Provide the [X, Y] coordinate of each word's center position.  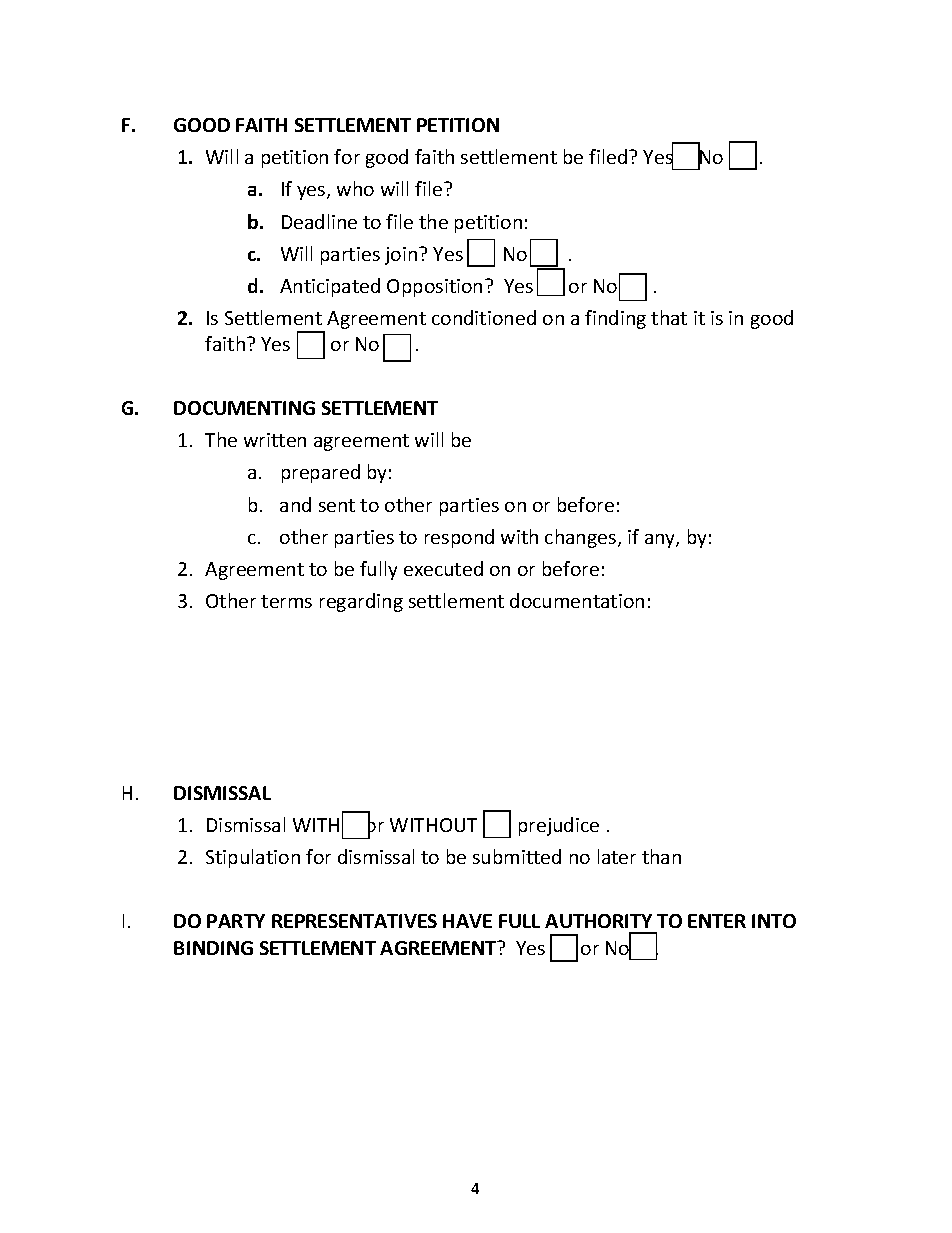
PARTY [236, 921]
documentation [577, 600]
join [402, 256]
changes [582, 538]
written [275, 440]
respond [459, 538]
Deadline [319, 221]
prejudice [559, 826]
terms [286, 601]
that [669, 317]
